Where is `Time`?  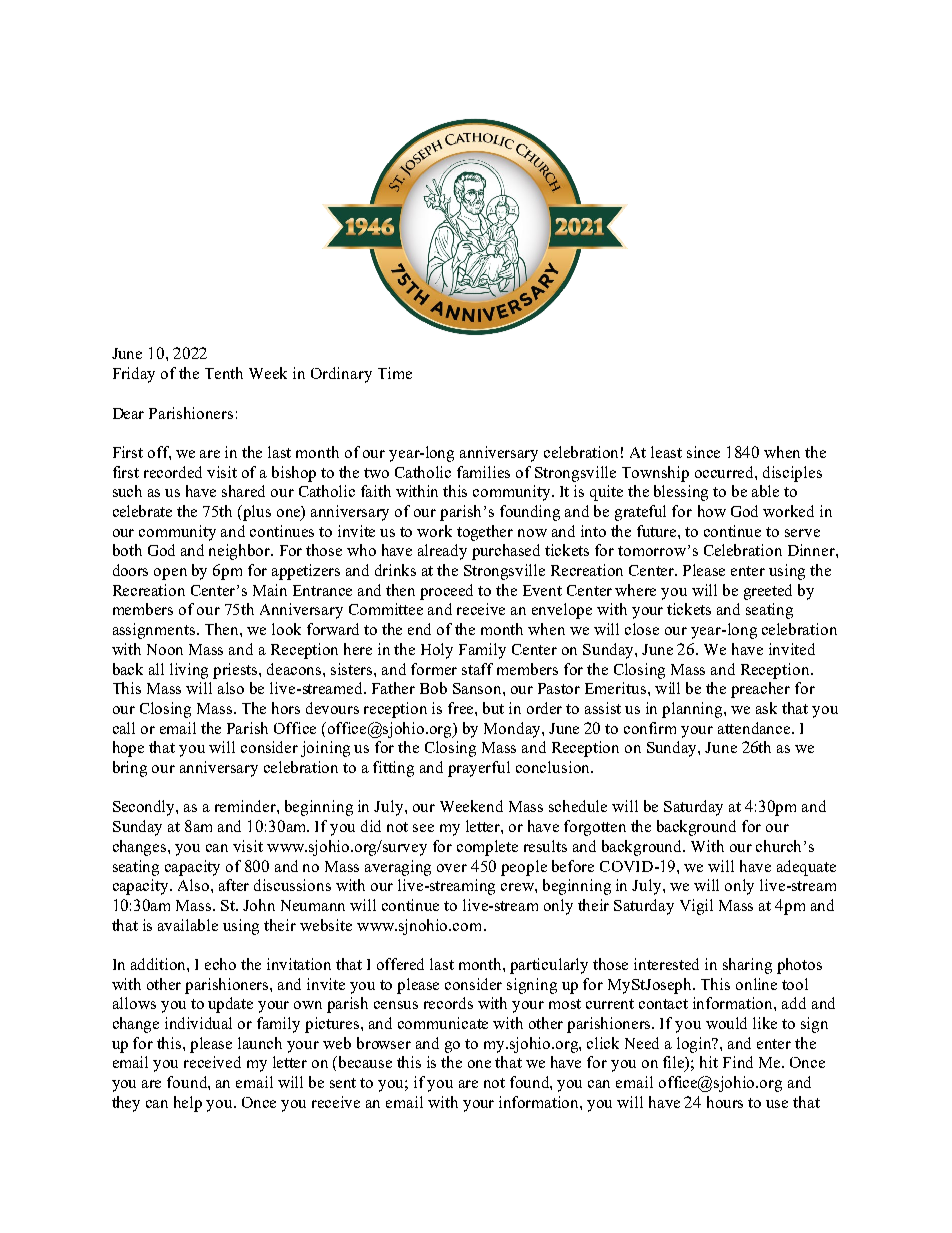 Time is located at coordinates (395, 373).
